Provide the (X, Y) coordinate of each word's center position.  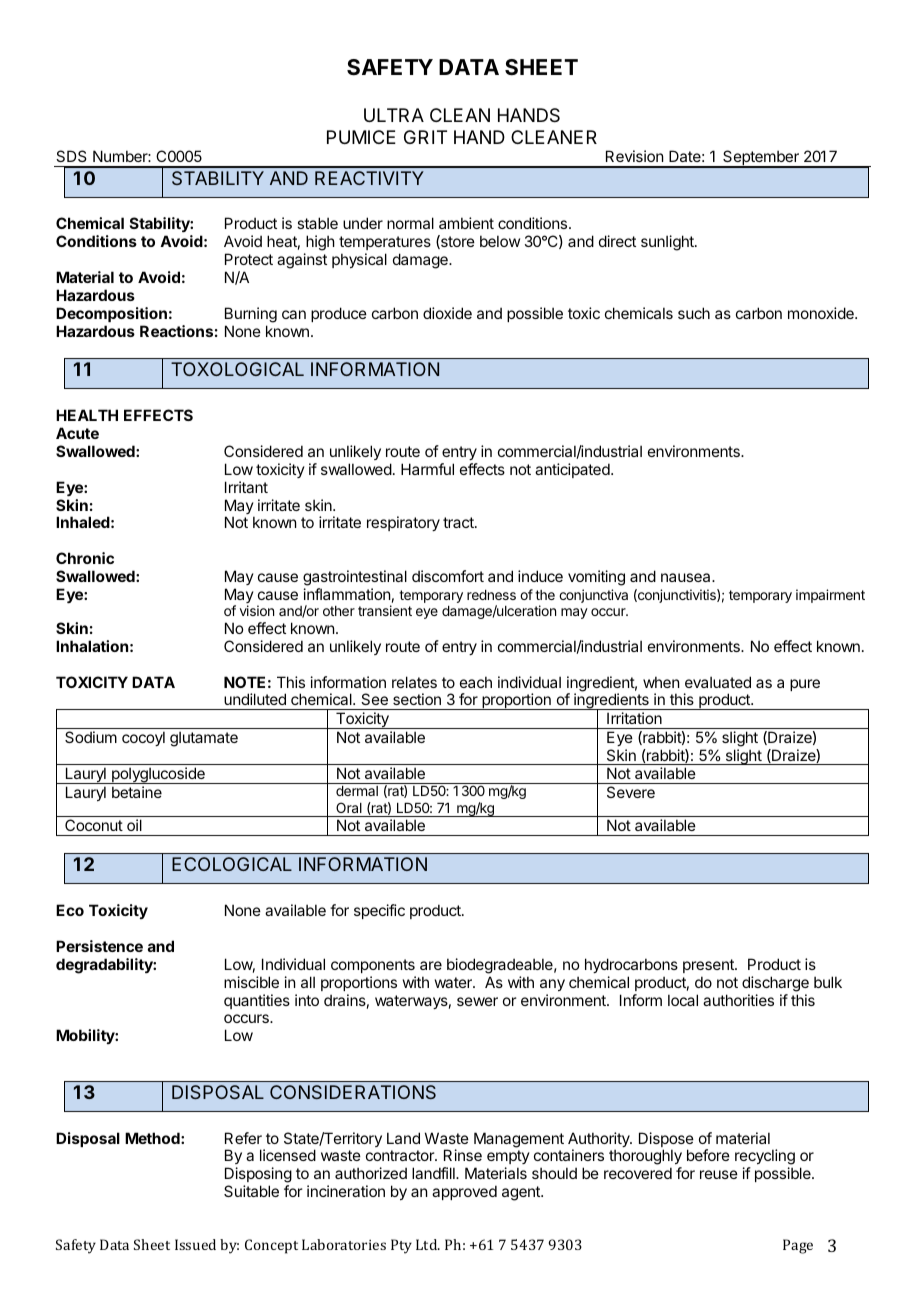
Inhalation (92, 646)
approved (464, 1192)
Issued (195, 1244)
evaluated (718, 682)
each (476, 682)
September (761, 159)
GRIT (425, 137)
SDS (71, 156)
